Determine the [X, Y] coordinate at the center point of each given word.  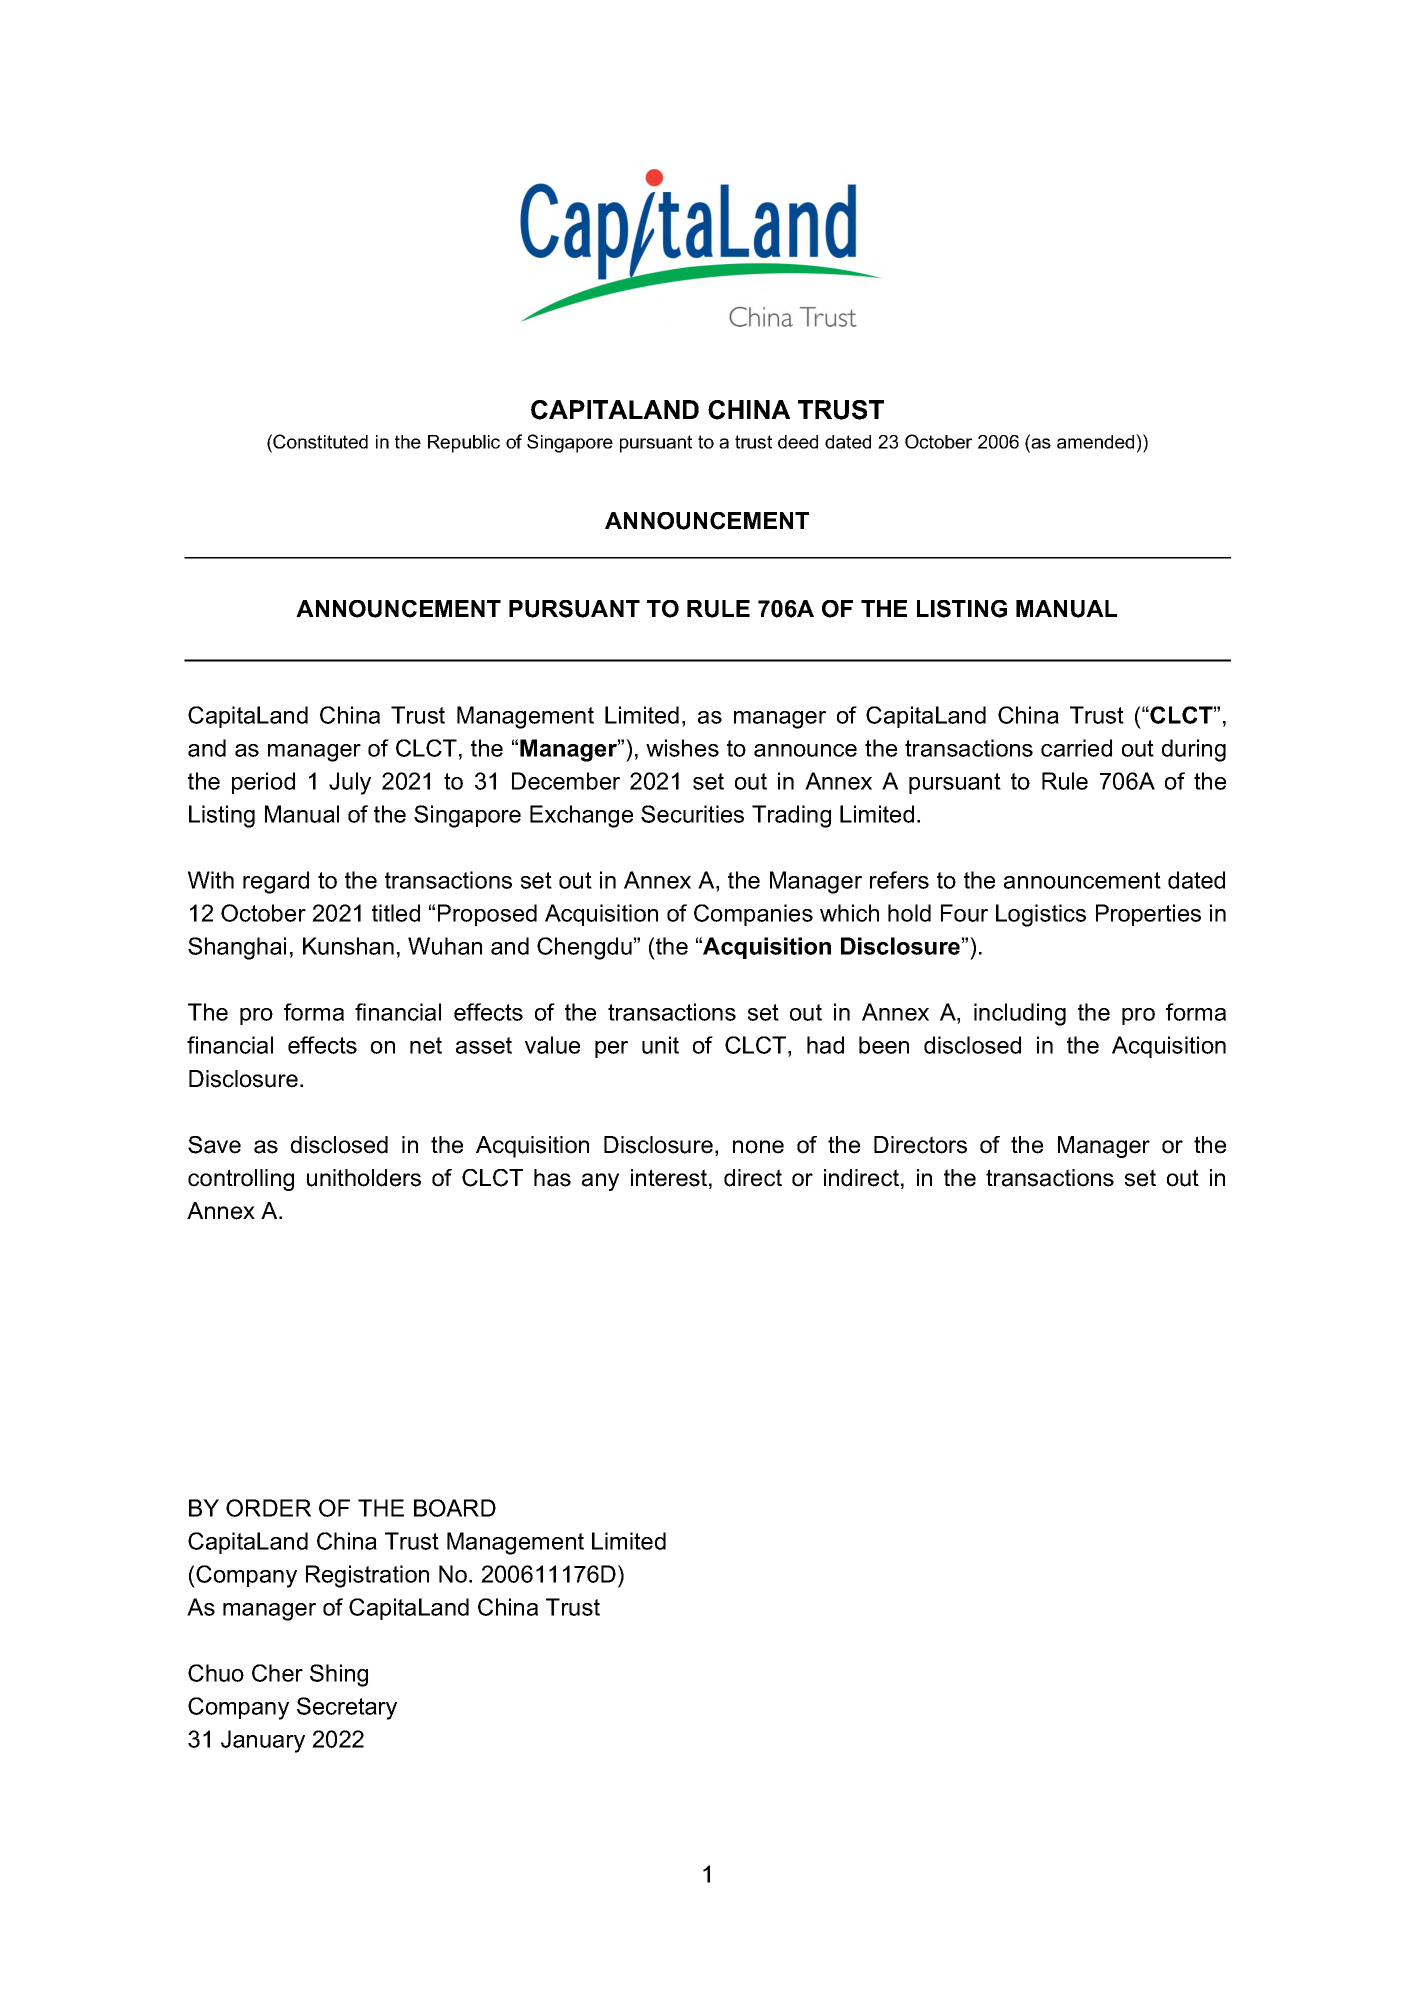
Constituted [319, 443]
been [884, 1045]
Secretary [347, 1708]
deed [798, 442]
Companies [753, 915]
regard [276, 882]
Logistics [1041, 915]
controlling [241, 1180]
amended [1097, 441]
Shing [339, 1675]
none [758, 1147]
